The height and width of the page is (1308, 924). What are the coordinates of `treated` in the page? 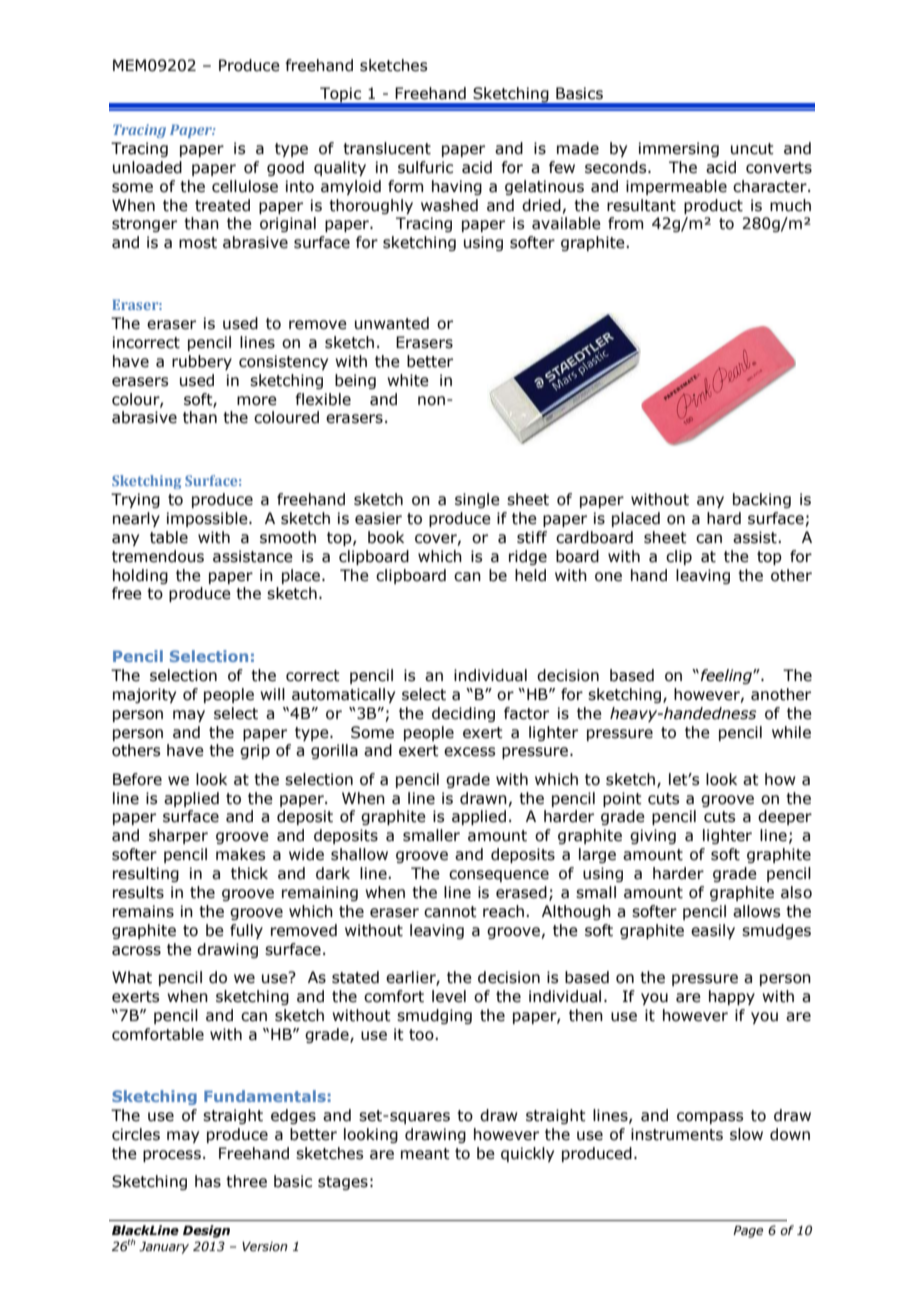 It's located at (222, 205).
